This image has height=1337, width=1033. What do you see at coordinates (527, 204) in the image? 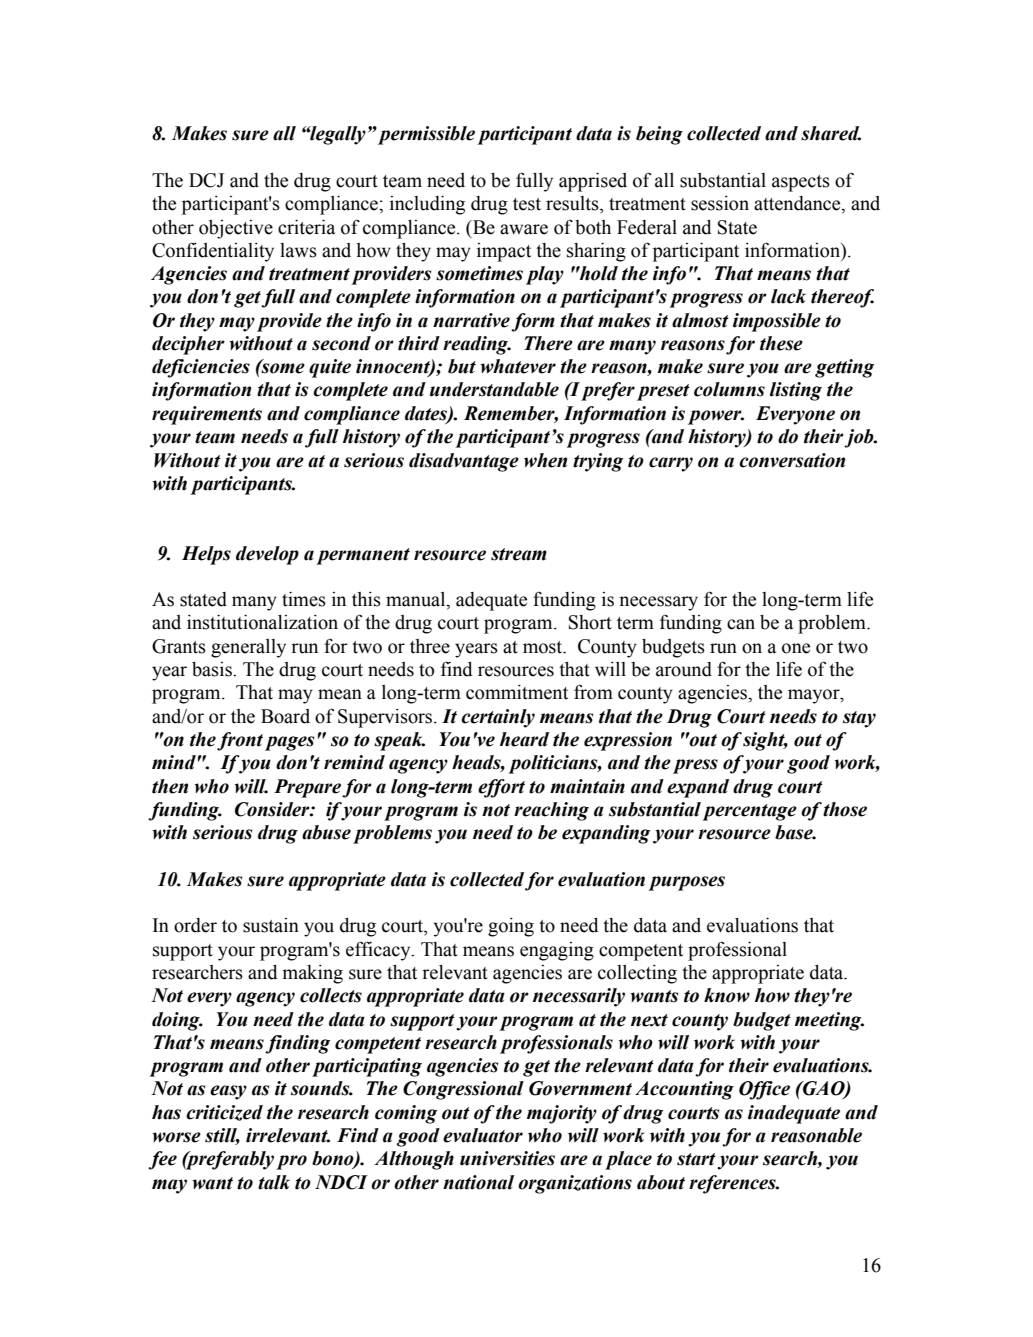
I see `test` at bounding box center [527, 204].
